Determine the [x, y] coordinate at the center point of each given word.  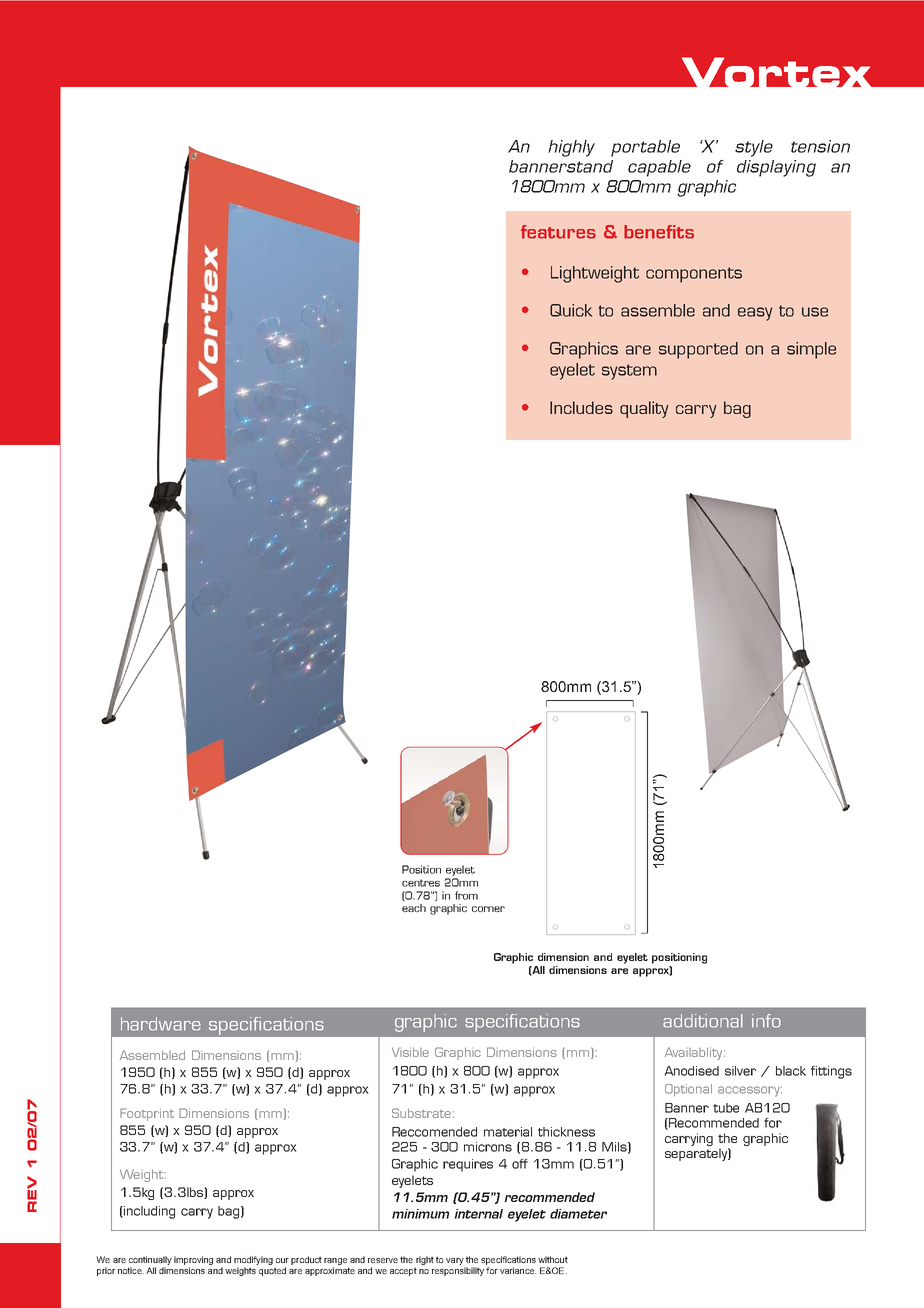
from [466, 895]
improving [193, 1260]
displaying [776, 168]
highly [571, 148]
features [558, 232]
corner [488, 909]
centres [421, 883]
